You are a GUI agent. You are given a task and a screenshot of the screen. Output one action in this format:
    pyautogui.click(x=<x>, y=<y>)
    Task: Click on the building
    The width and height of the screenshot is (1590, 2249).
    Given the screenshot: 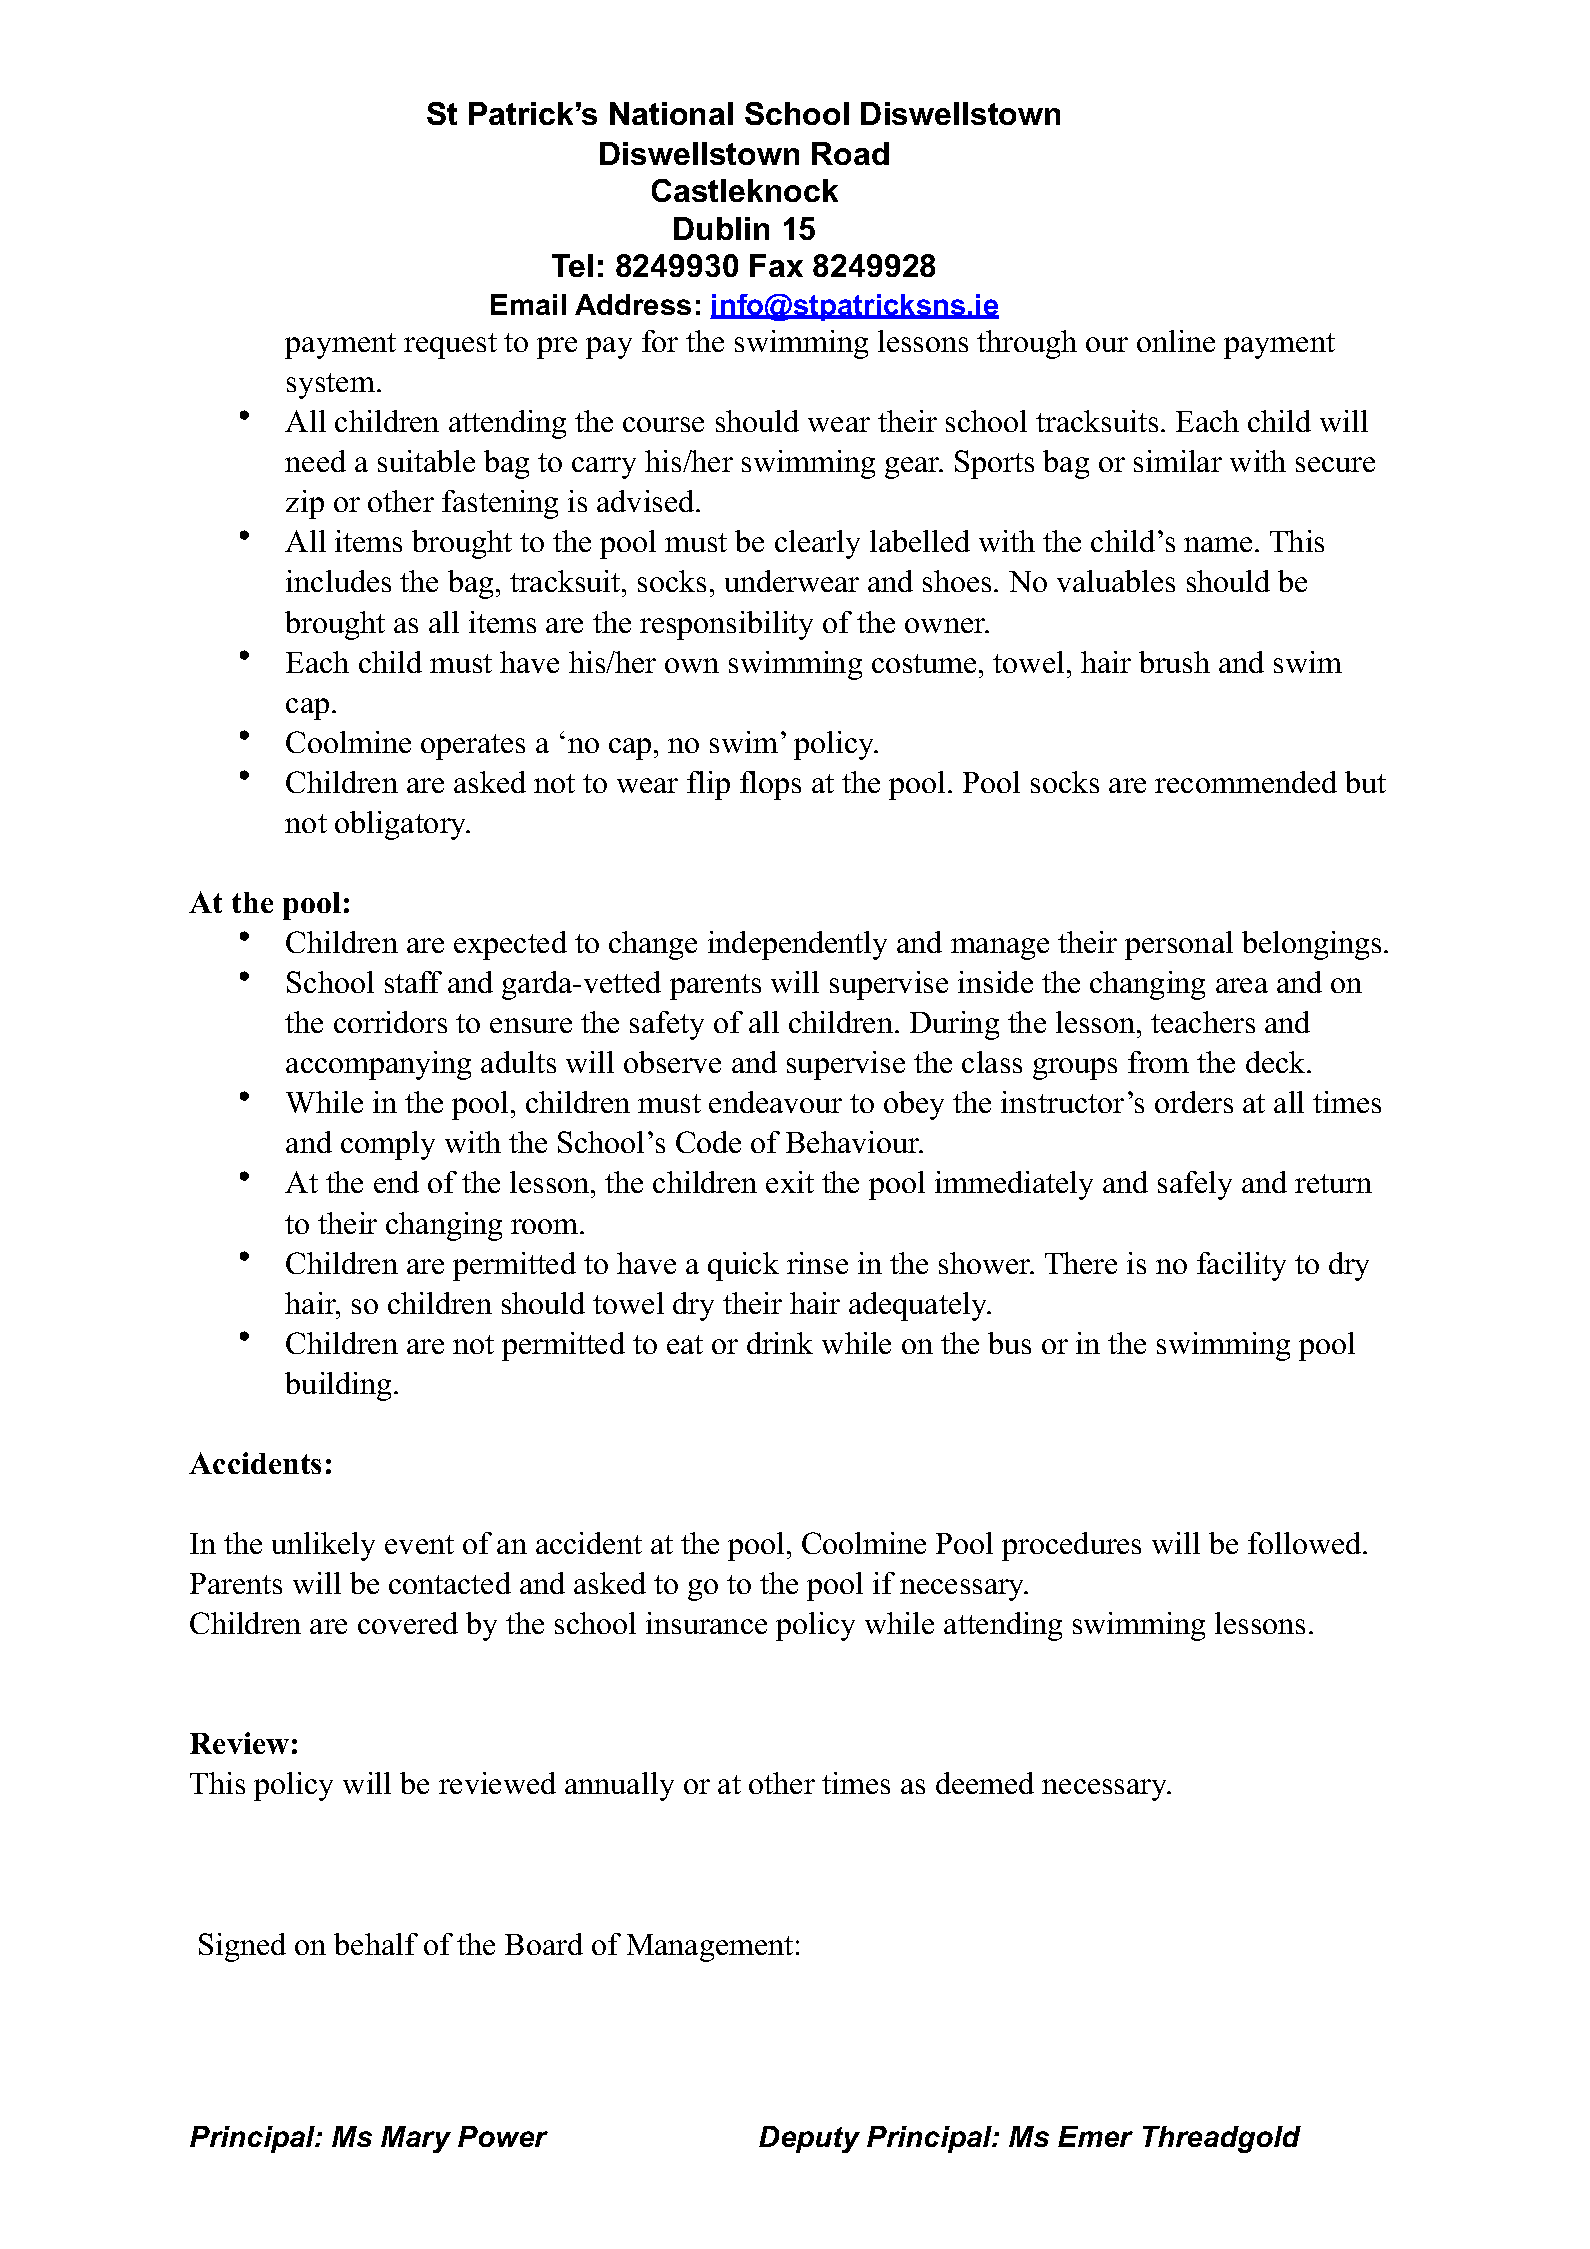 What is the action you would take?
    pyautogui.click(x=340, y=1386)
